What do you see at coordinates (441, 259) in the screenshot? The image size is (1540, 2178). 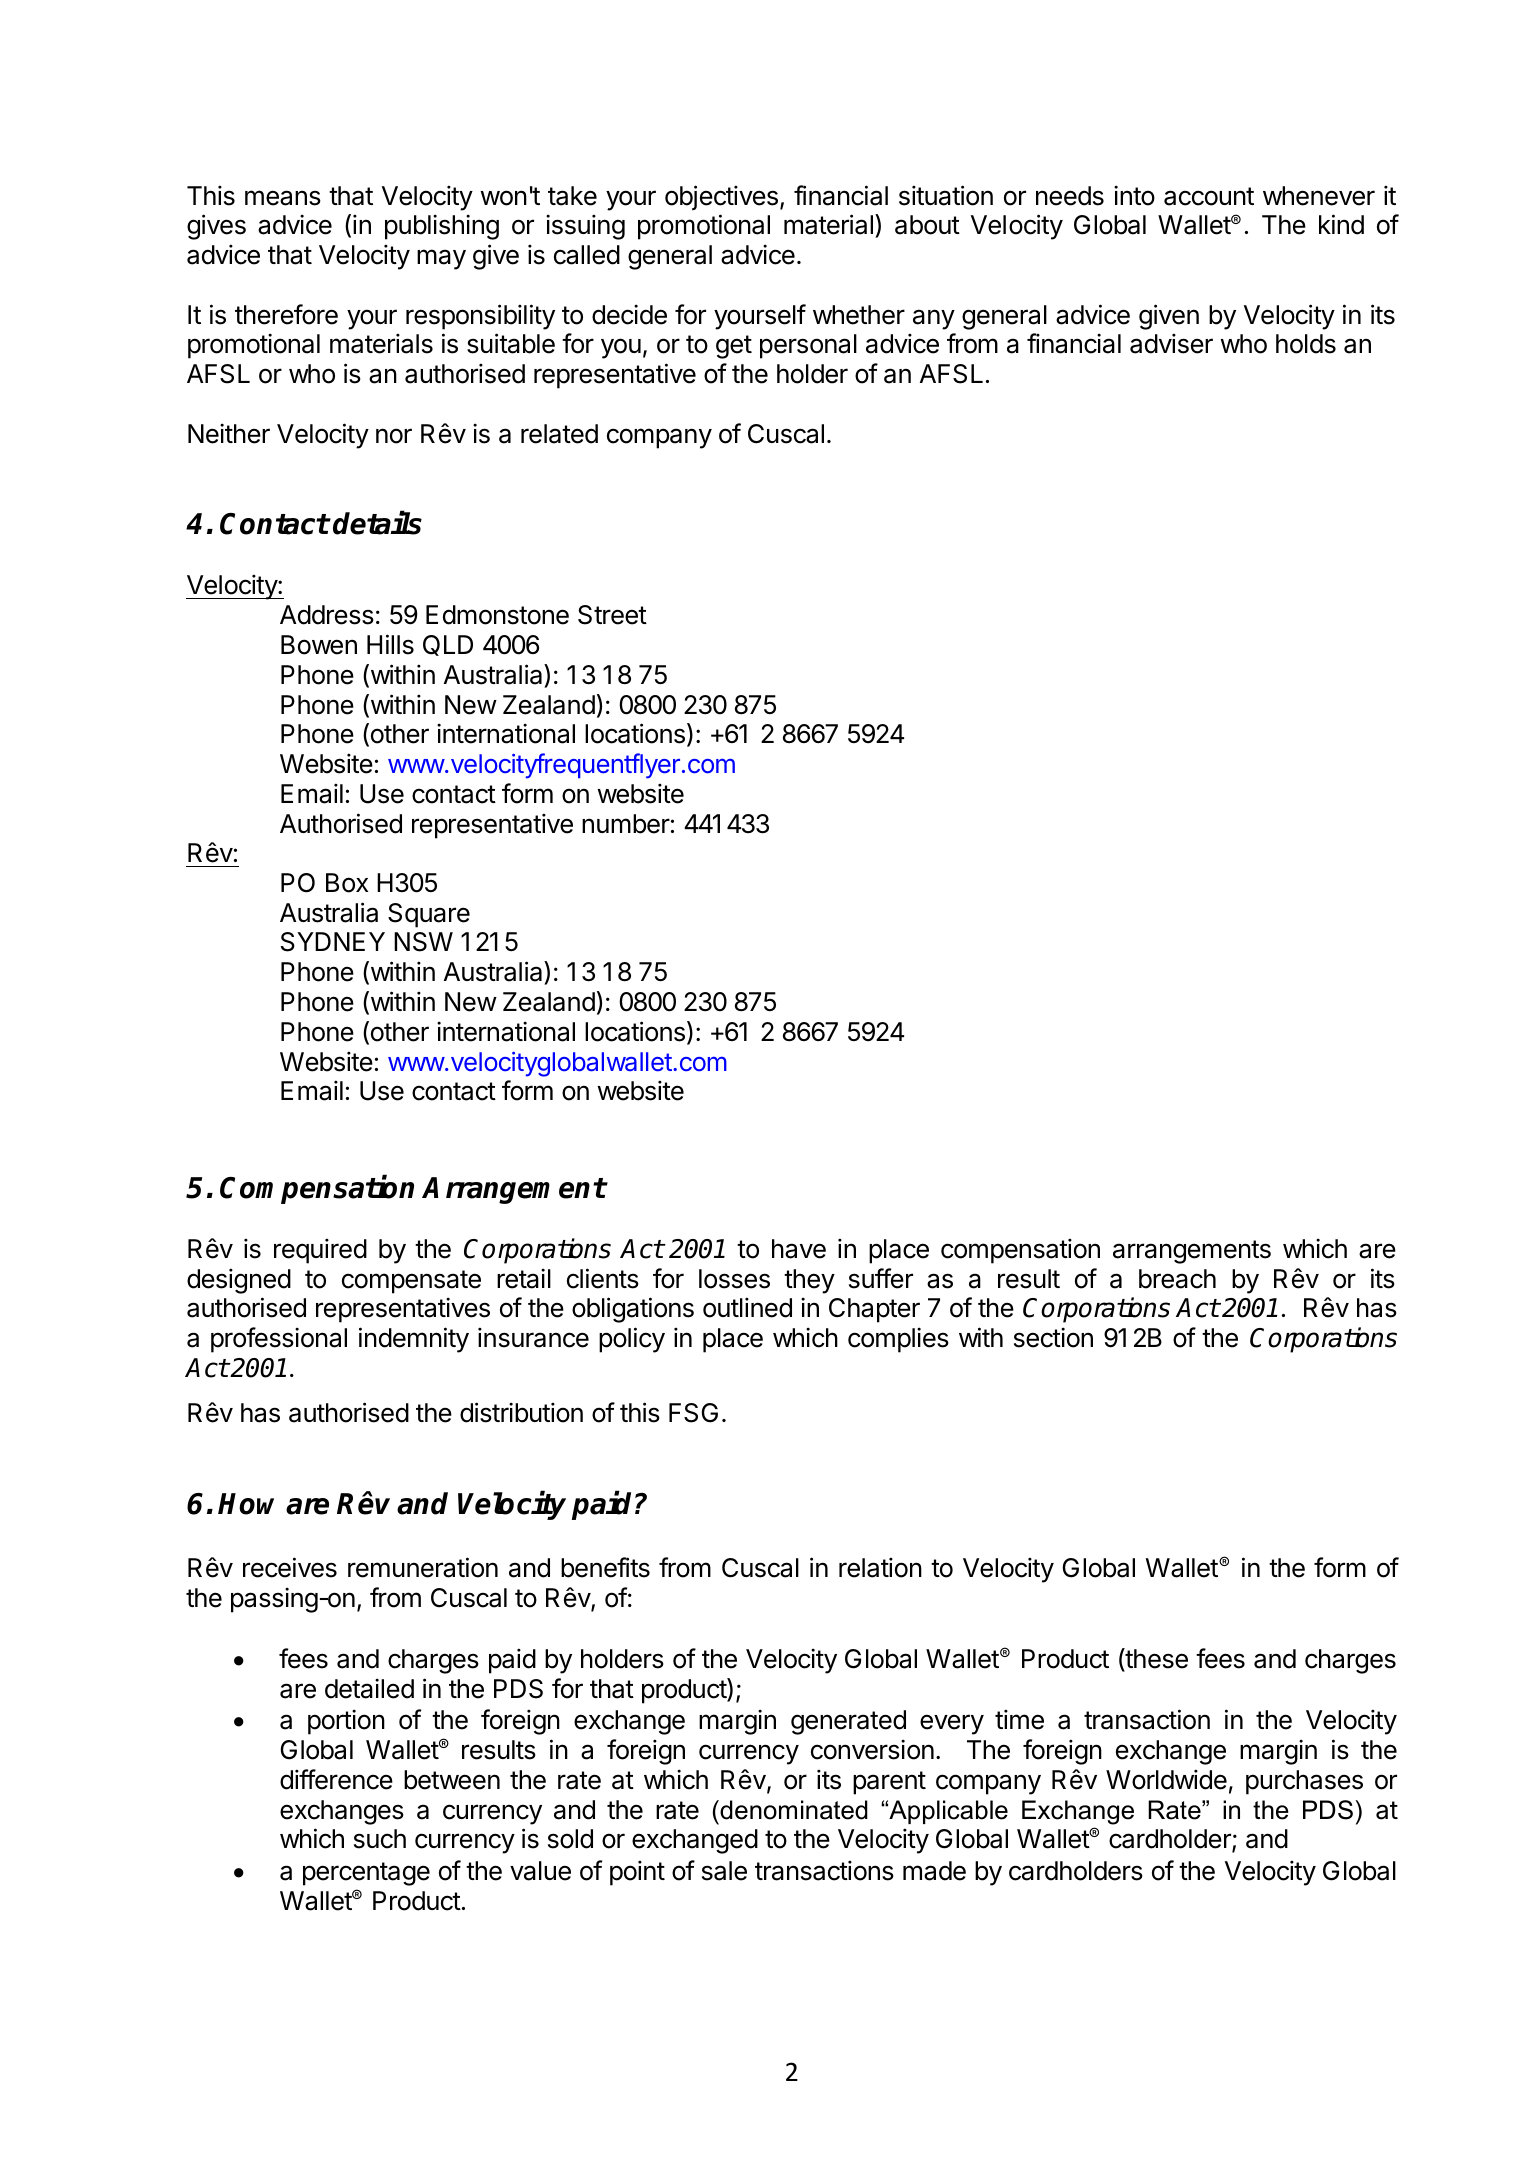 I see `may` at bounding box center [441, 259].
